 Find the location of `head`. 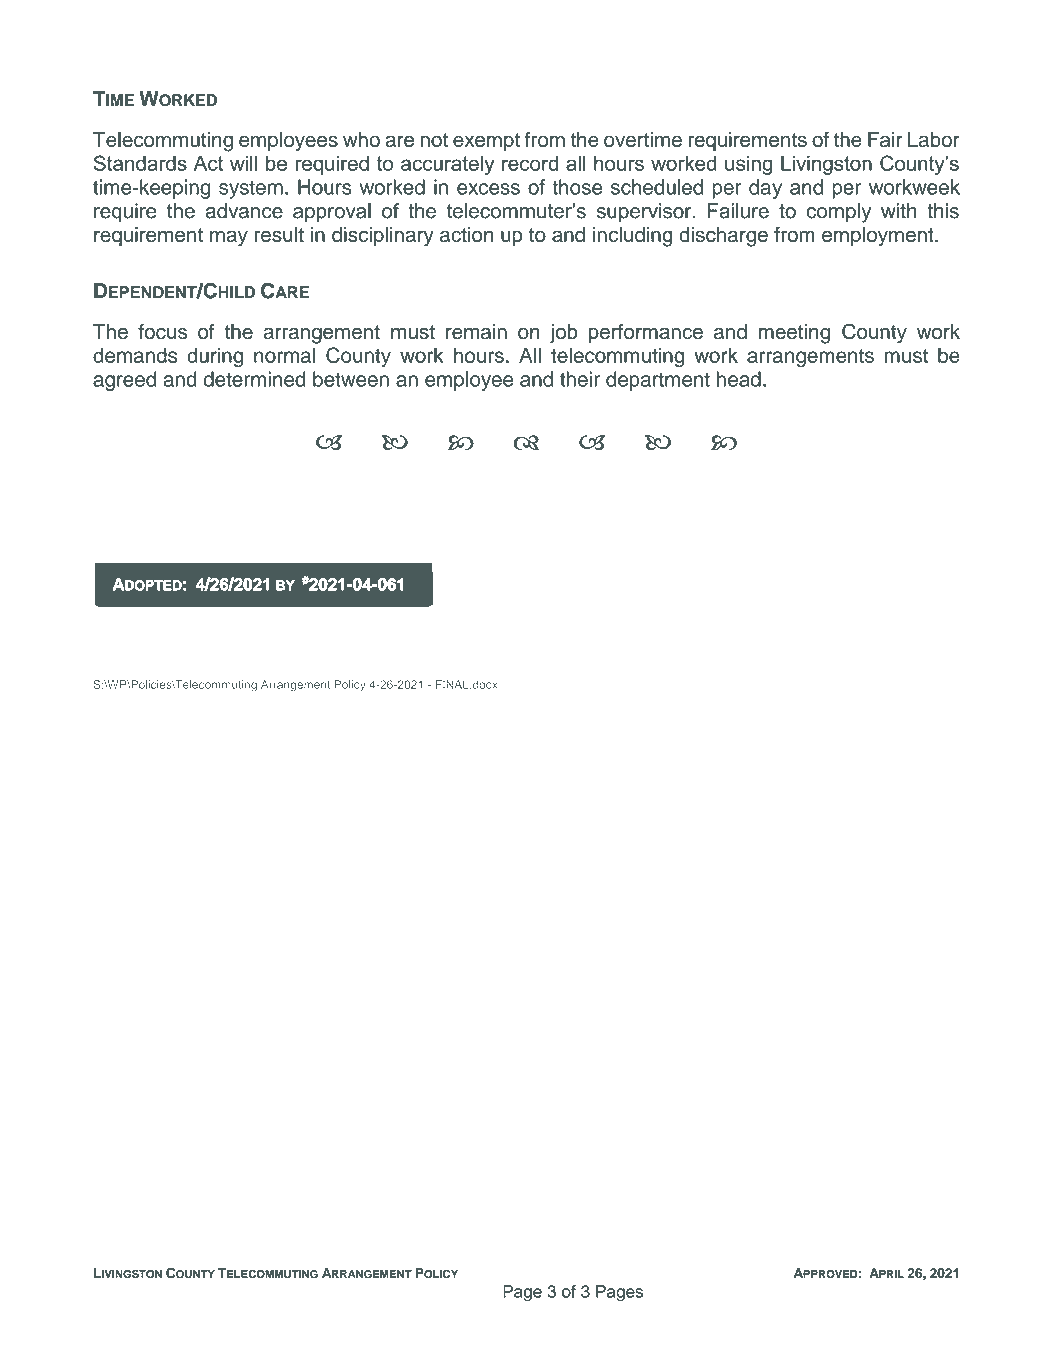

head is located at coordinates (739, 379).
